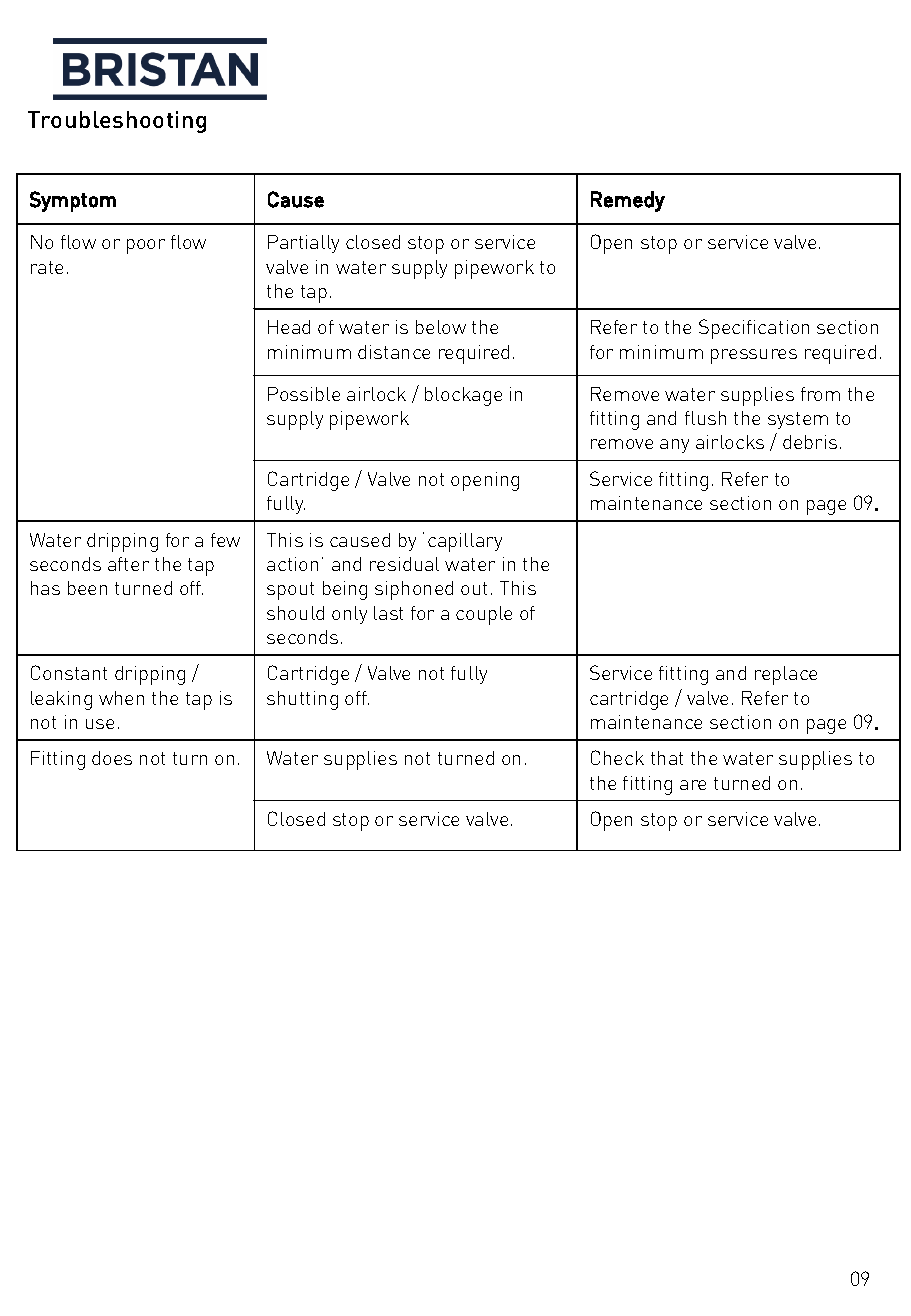  Describe the element at coordinates (112, 758) in the document. I see `does` at that location.
